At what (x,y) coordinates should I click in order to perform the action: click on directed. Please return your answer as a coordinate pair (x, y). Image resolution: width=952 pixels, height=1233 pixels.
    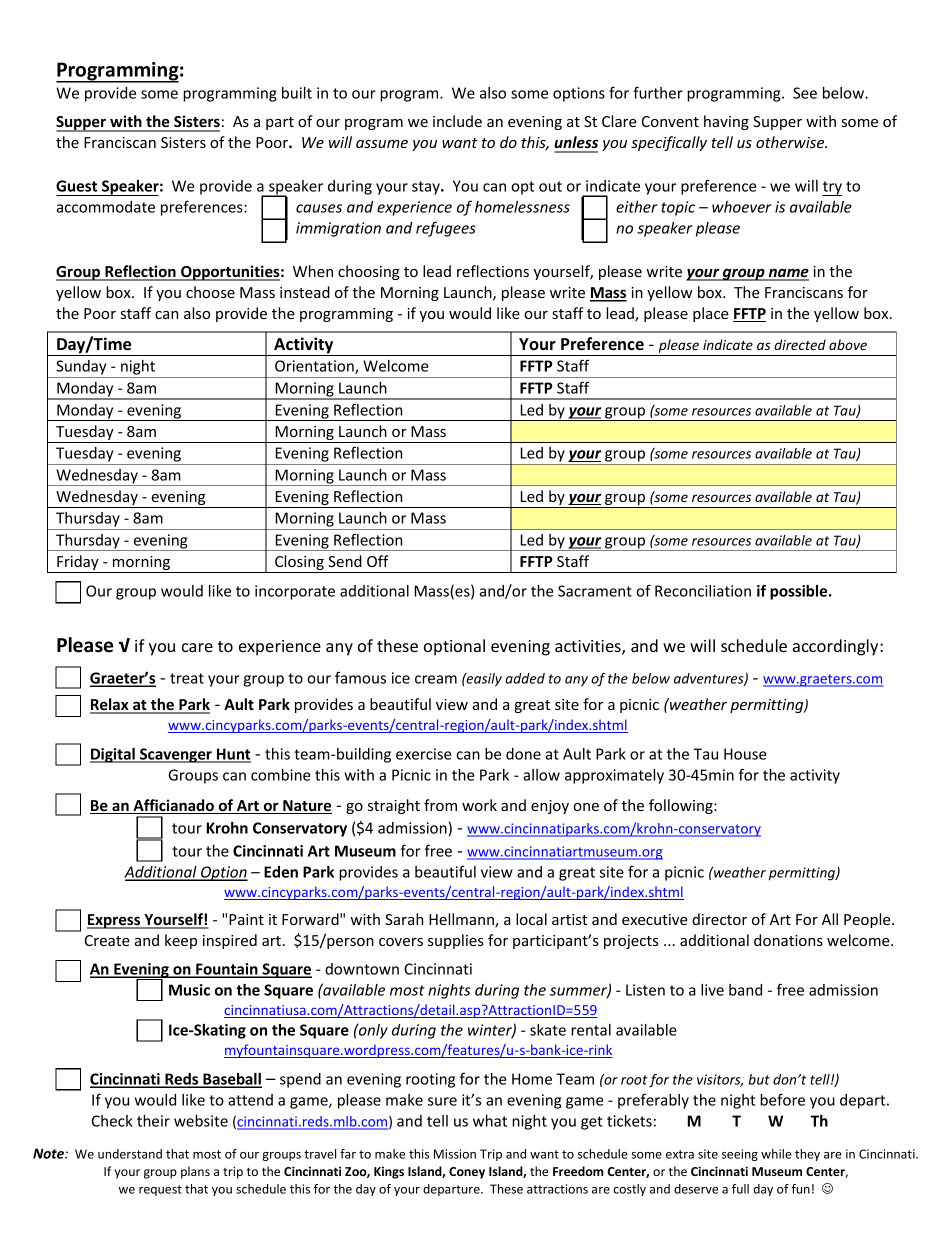
    Looking at the image, I should click on (800, 344).
